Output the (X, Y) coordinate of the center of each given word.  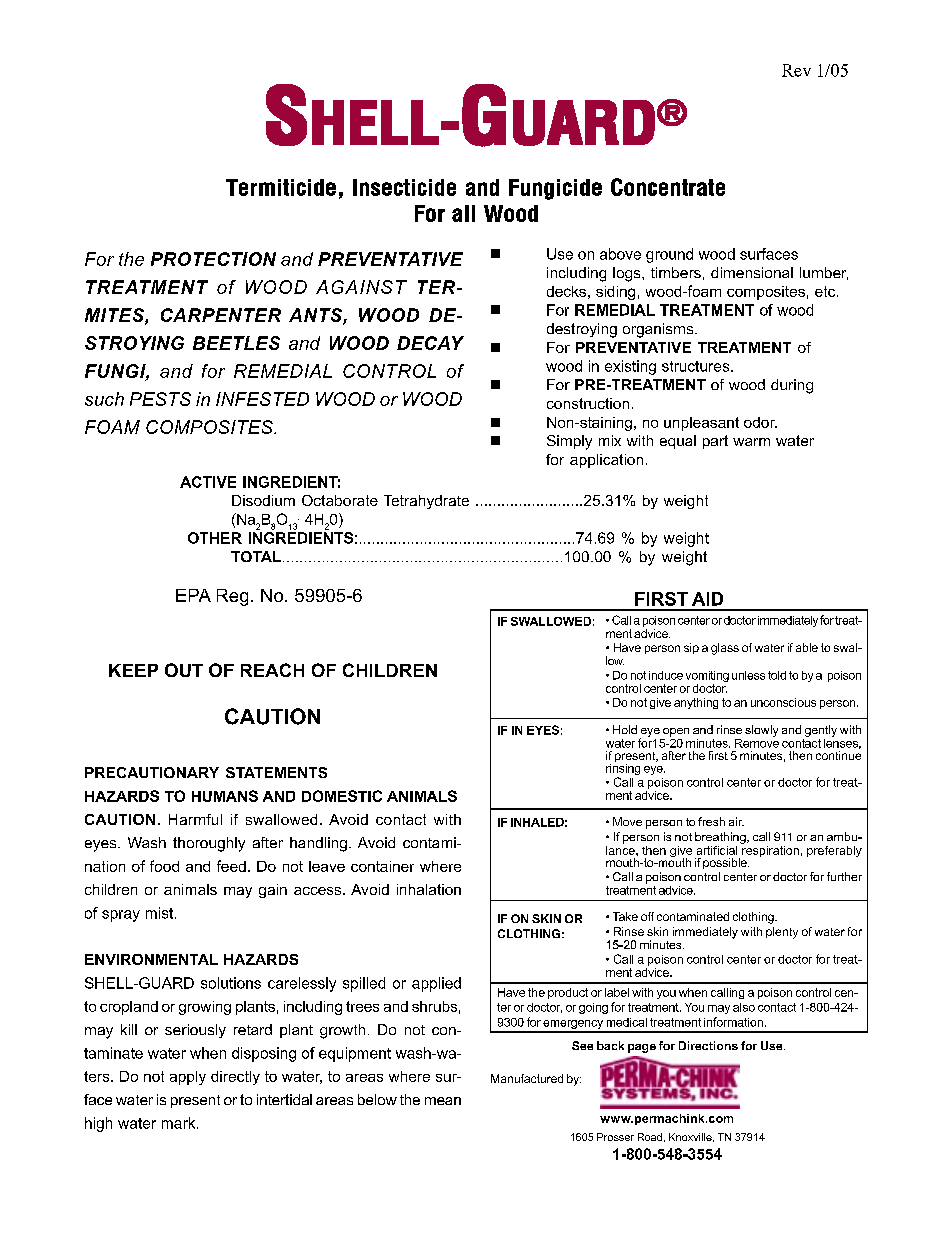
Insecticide (404, 187)
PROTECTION (213, 259)
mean (443, 1101)
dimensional (752, 272)
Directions (708, 1045)
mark (180, 1123)
